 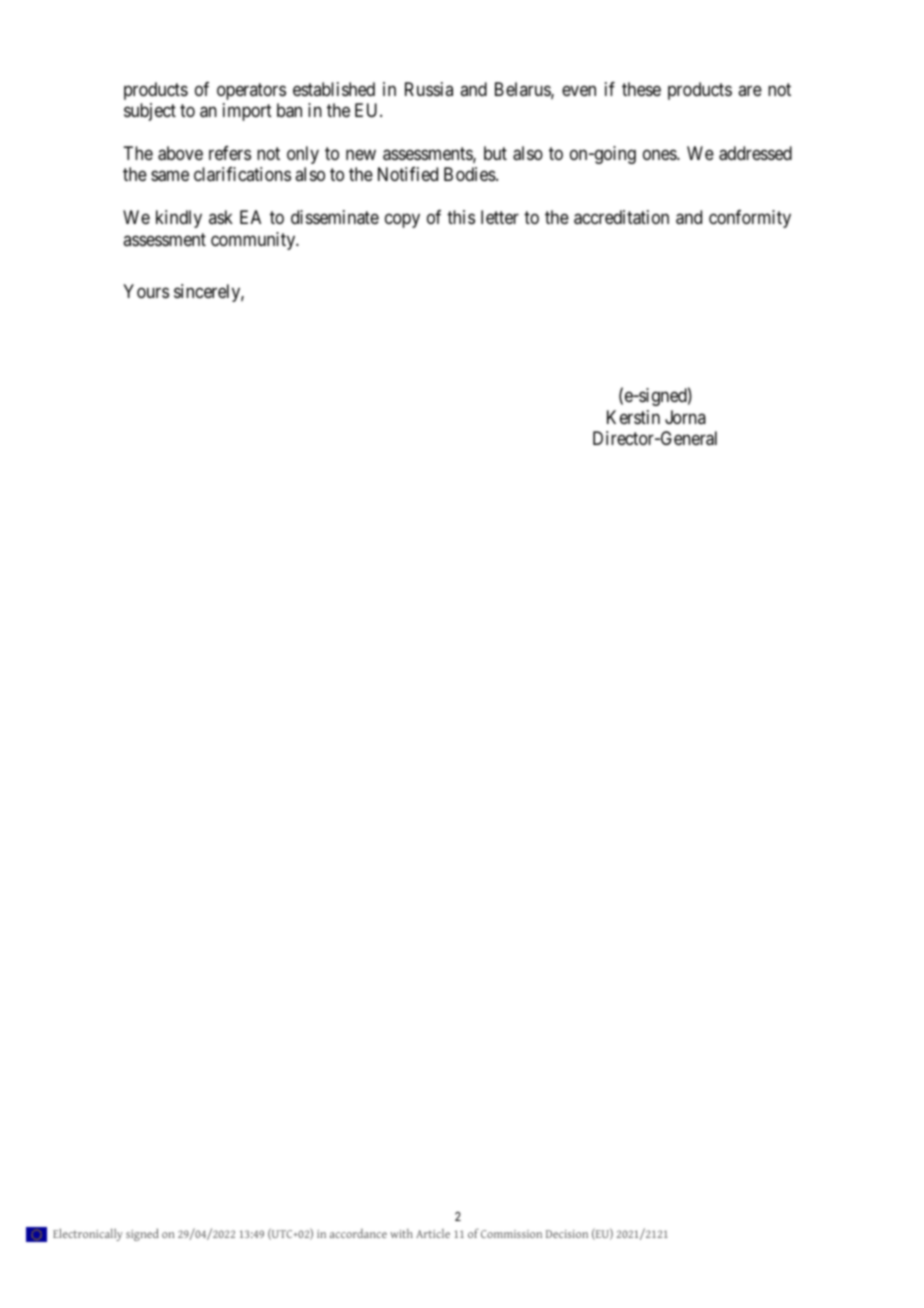 What do you see at coordinates (433, 1233) in the document?
I see `Article` at bounding box center [433, 1233].
